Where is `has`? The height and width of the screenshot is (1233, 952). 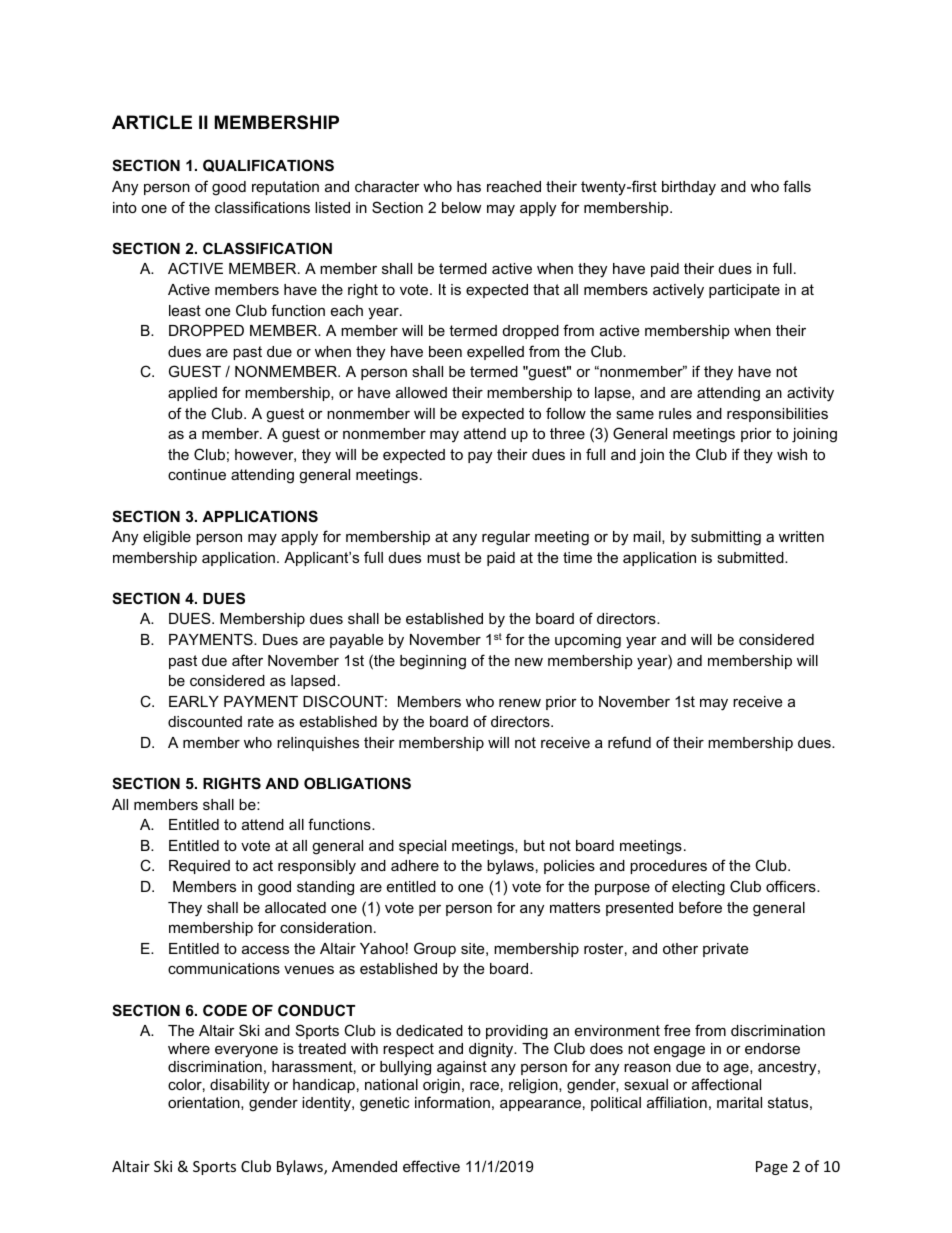 has is located at coordinates (469, 186).
